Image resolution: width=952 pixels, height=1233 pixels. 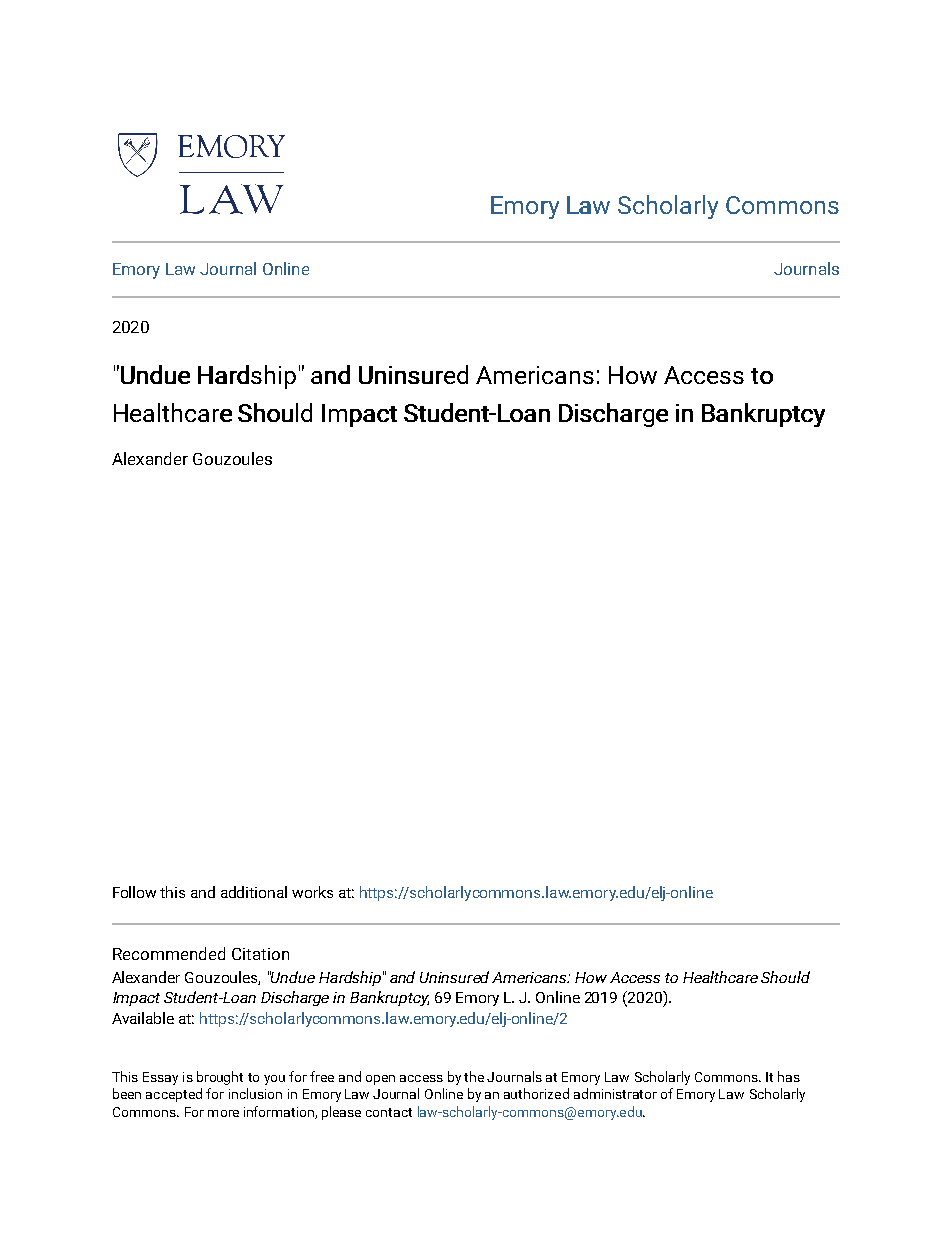 I want to click on works, so click(x=312, y=892).
